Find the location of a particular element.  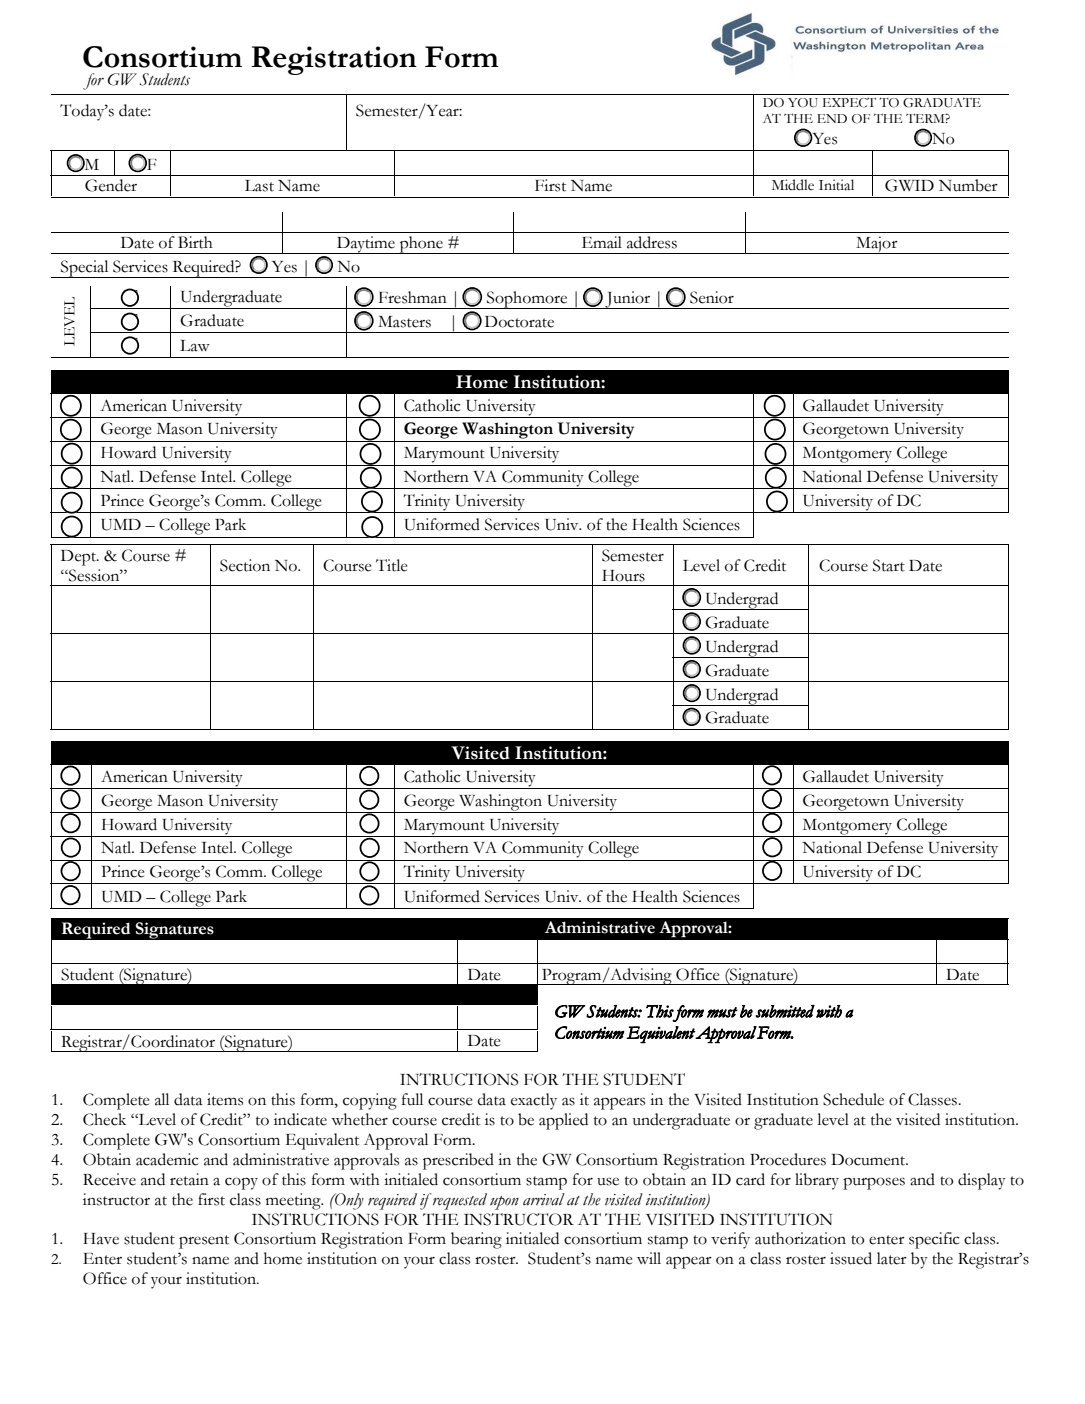

exactly is located at coordinates (534, 1101).
